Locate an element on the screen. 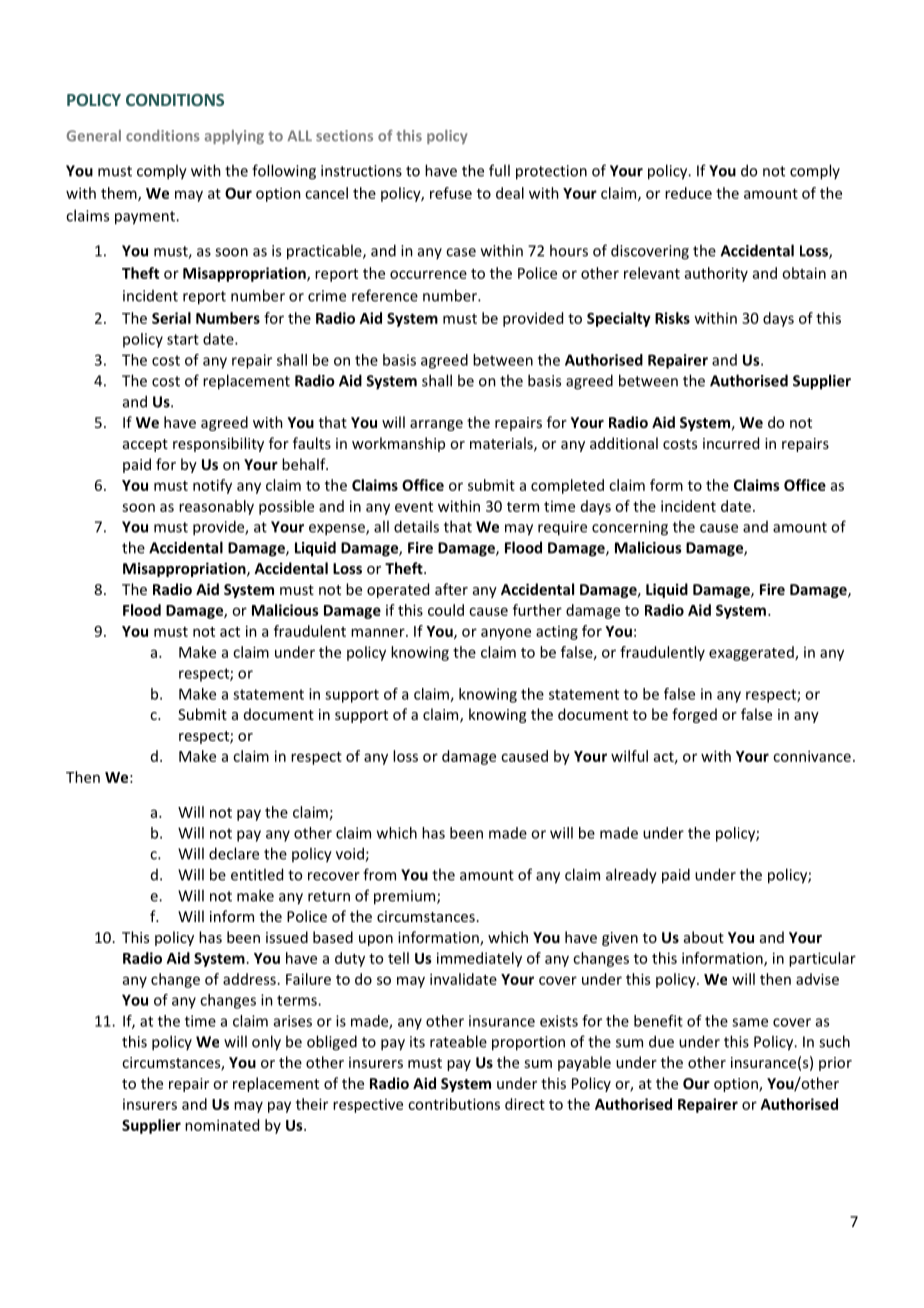 Image resolution: width=924 pixels, height=1308 pixels. could is located at coordinates (446, 610).
